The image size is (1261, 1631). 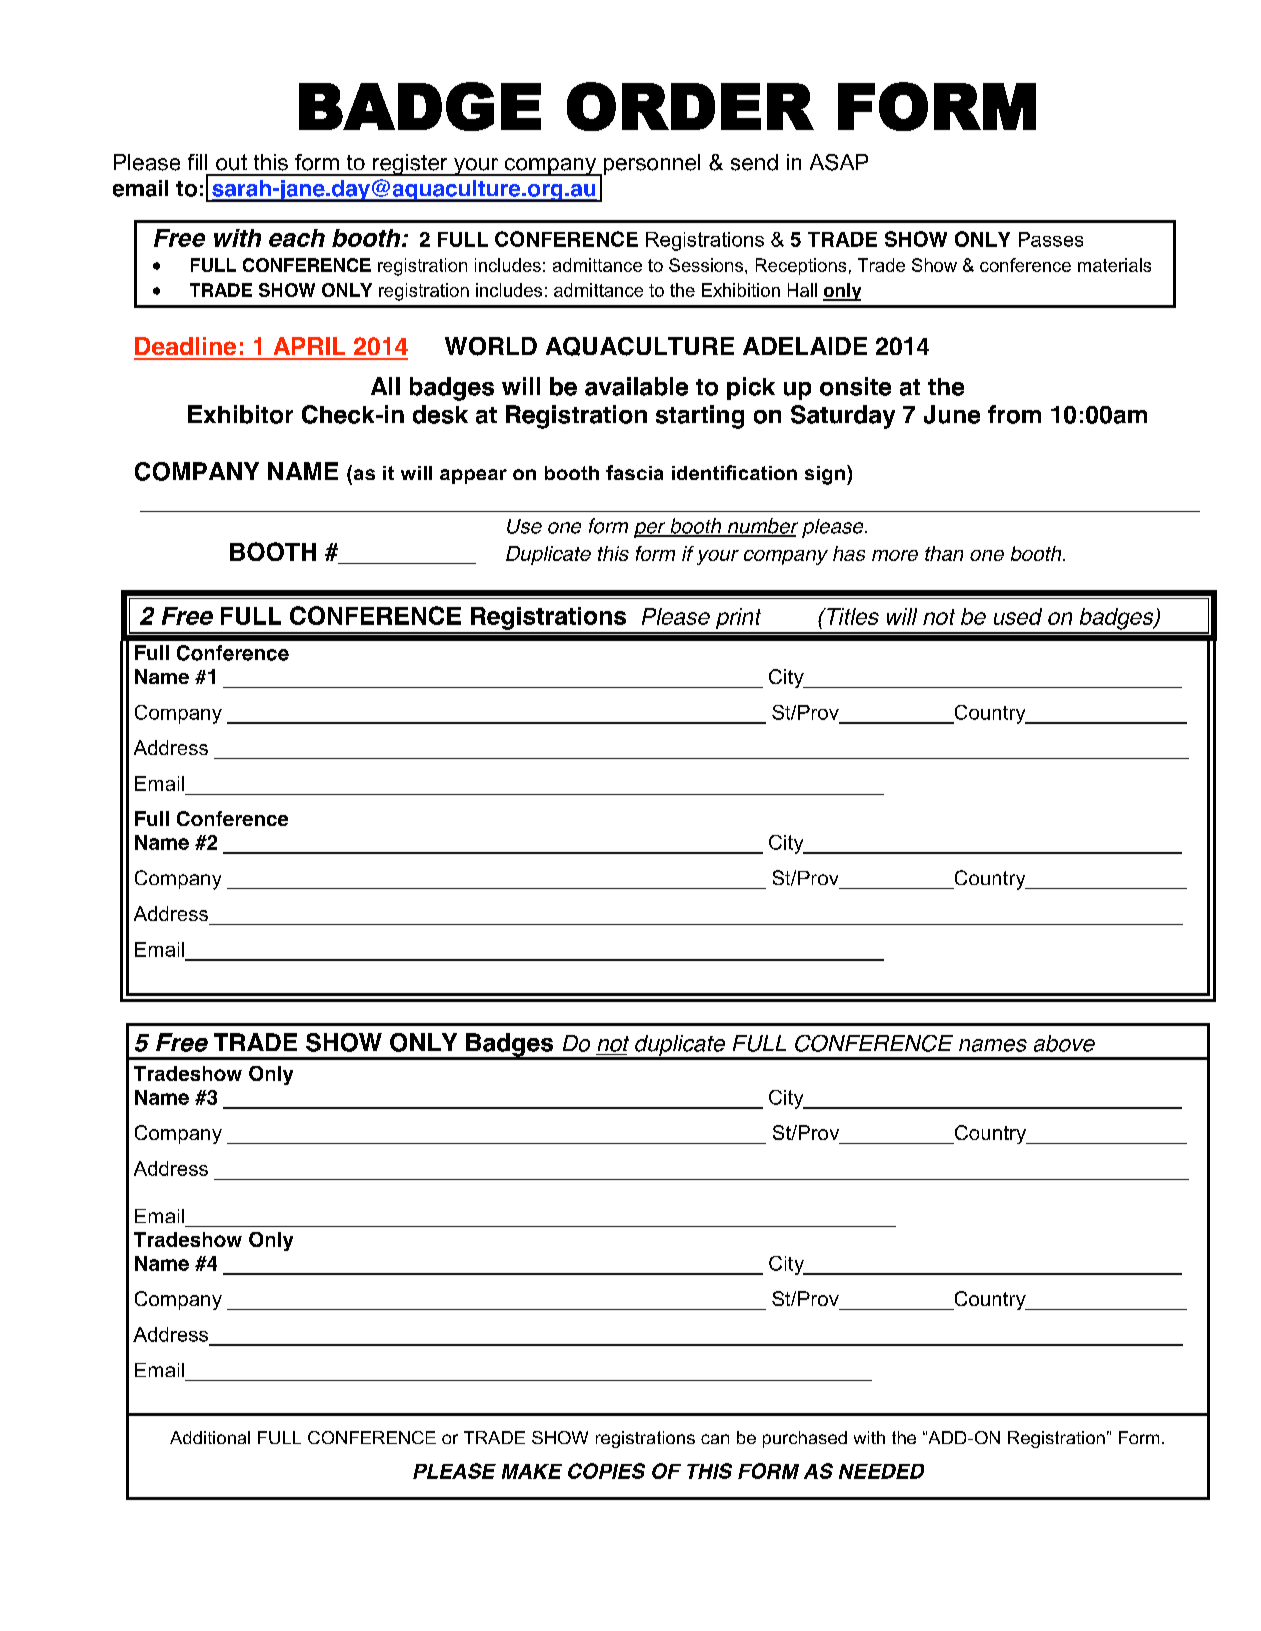 What do you see at coordinates (440, 414) in the screenshot?
I see `desk` at bounding box center [440, 414].
